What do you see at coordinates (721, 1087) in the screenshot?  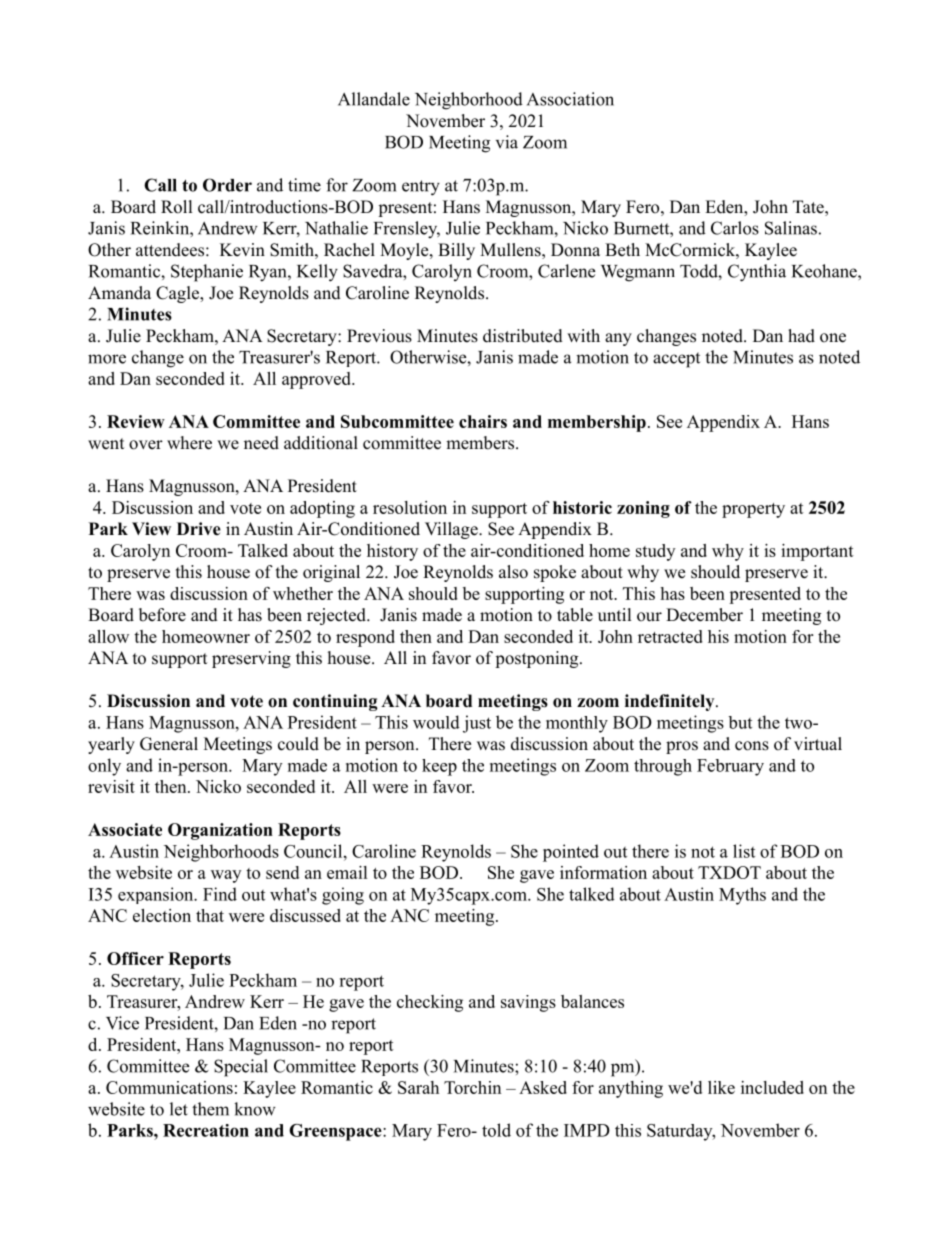 I see `like` at bounding box center [721, 1087].
